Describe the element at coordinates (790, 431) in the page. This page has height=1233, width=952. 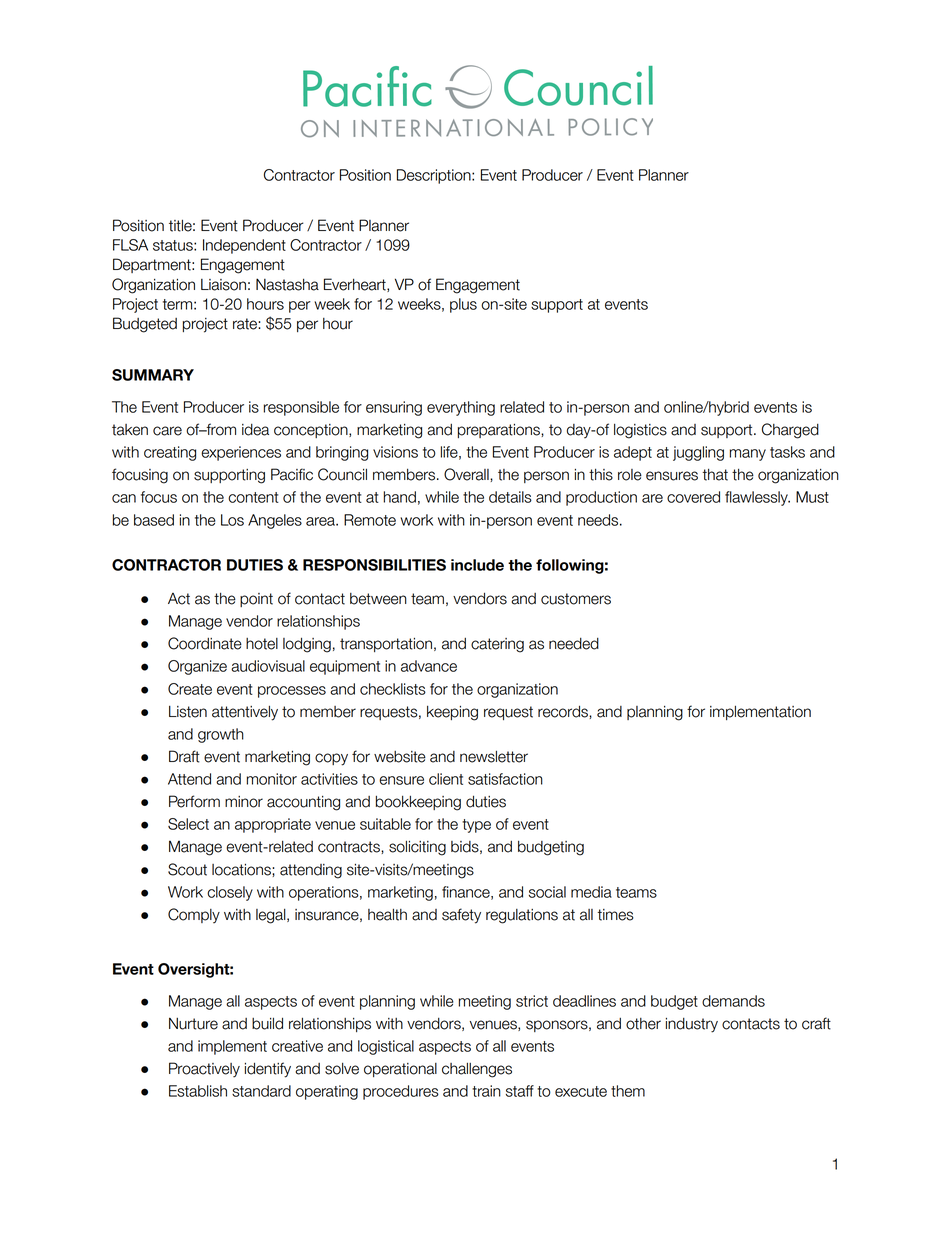
I see `Charged` at that location.
